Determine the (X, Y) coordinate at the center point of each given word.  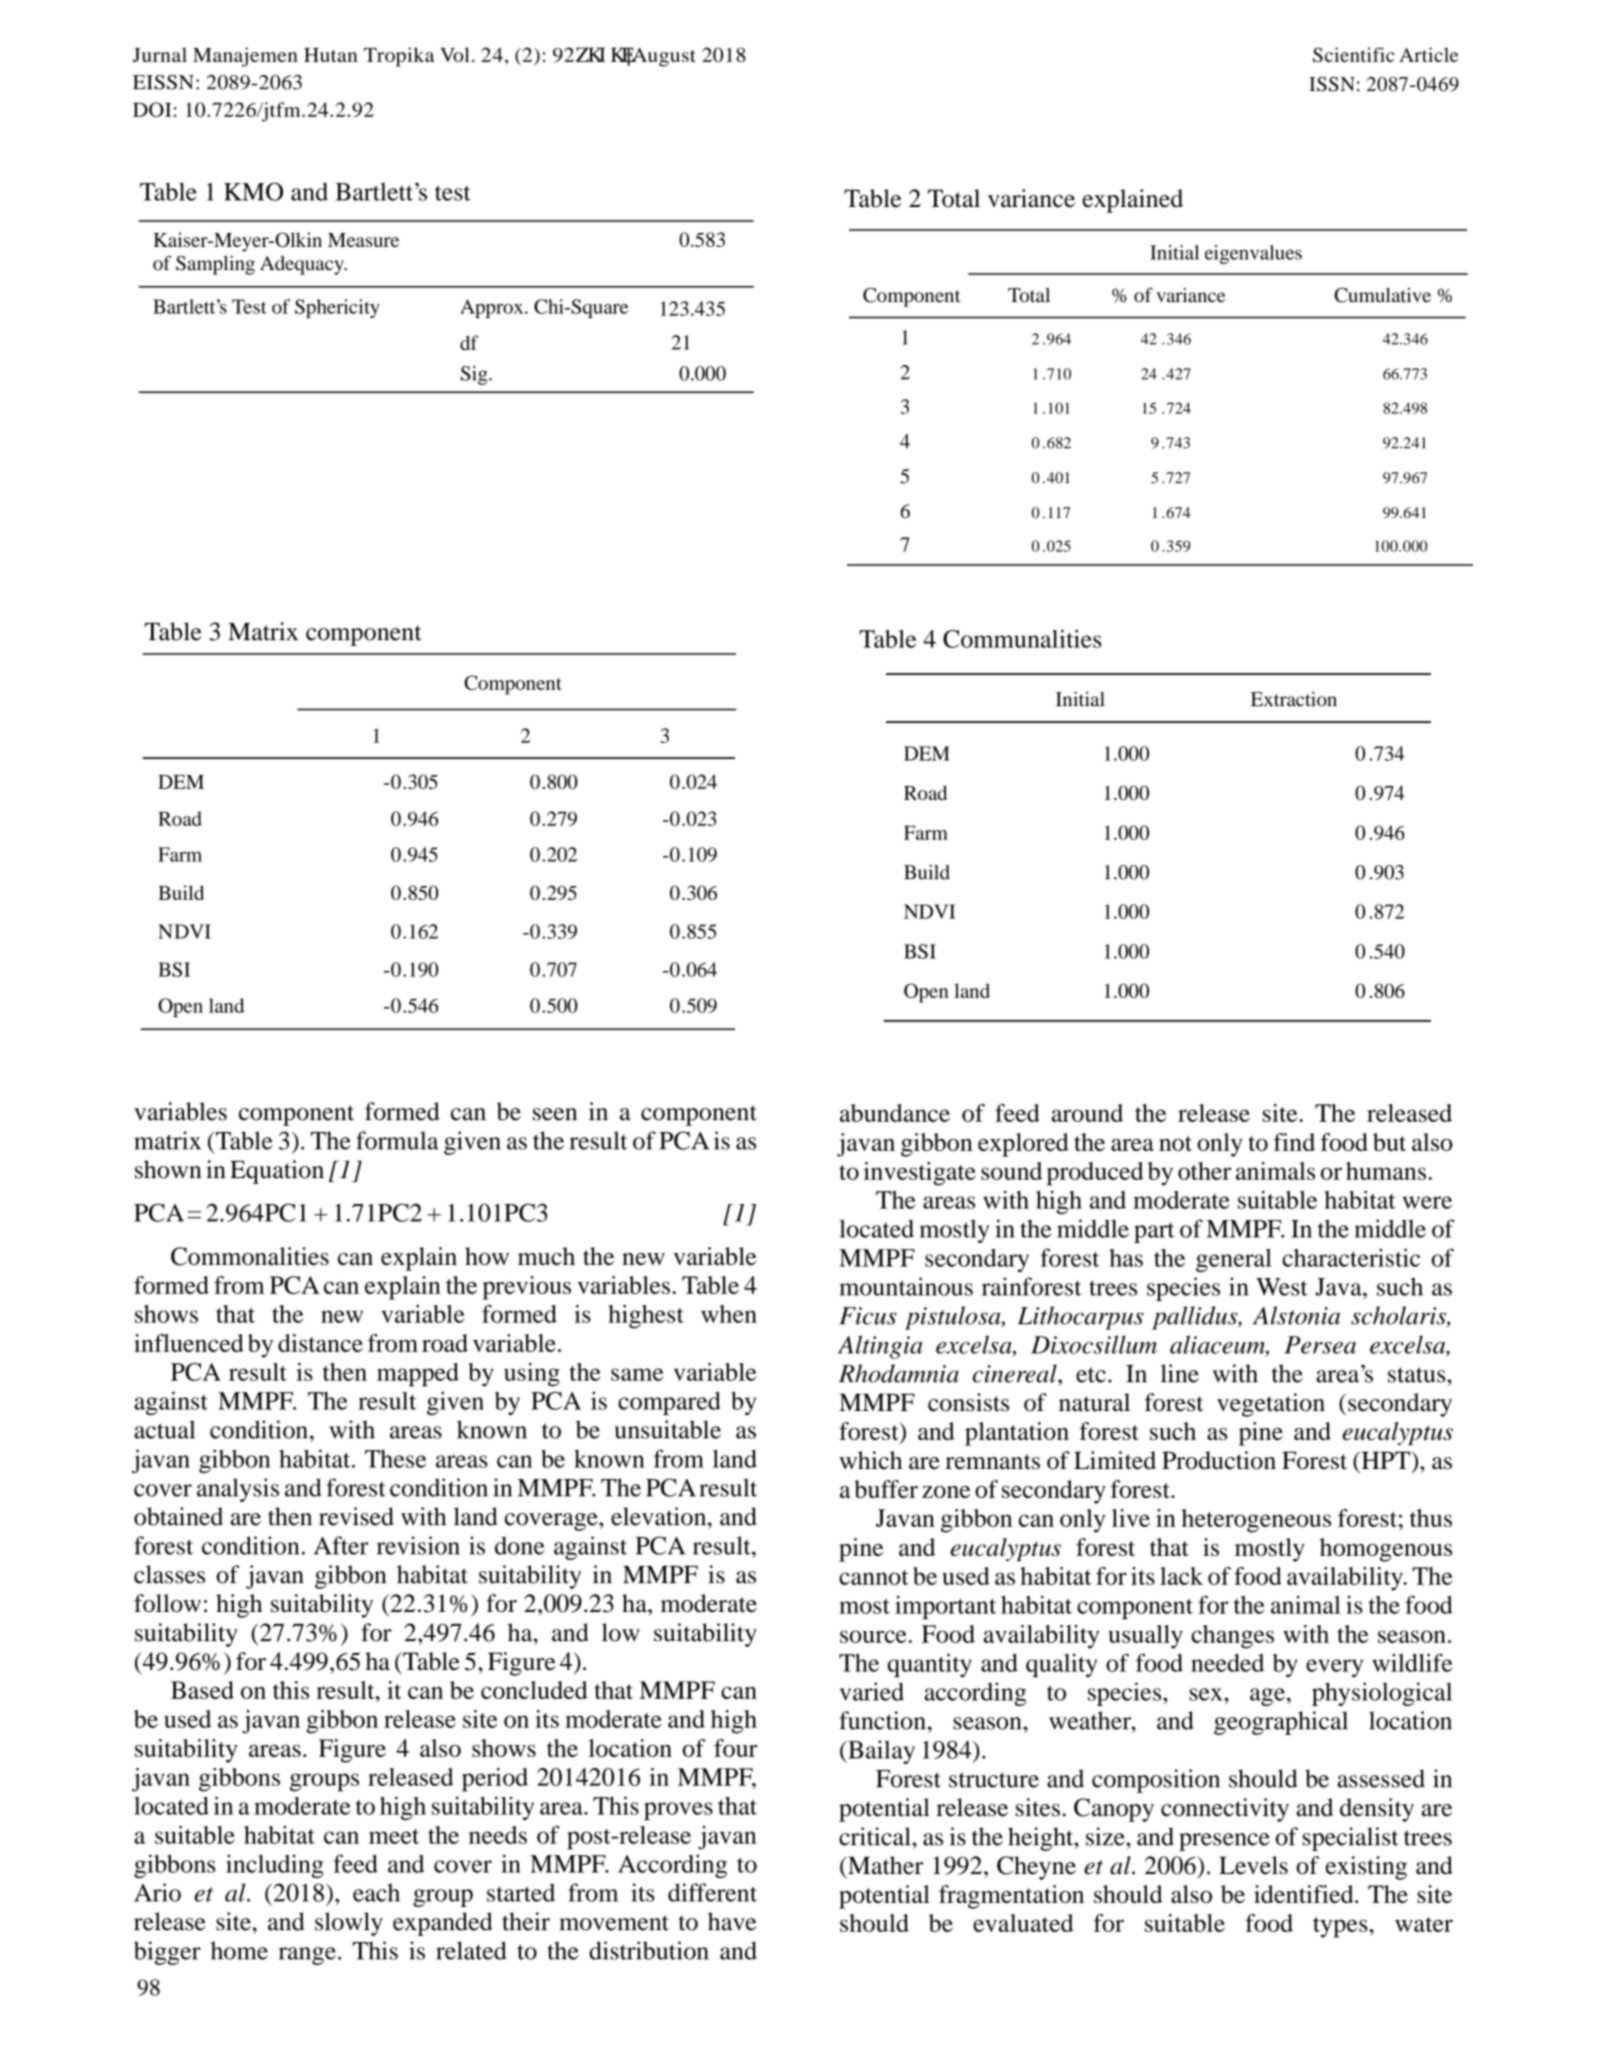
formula (397, 1140)
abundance (895, 1113)
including (275, 1866)
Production (1219, 1460)
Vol (455, 54)
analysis (238, 1490)
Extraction (1294, 699)
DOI (152, 109)
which (870, 1460)
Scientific (1353, 54)
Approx (493, 308)
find (1294, 1142)
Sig (475, 375)
